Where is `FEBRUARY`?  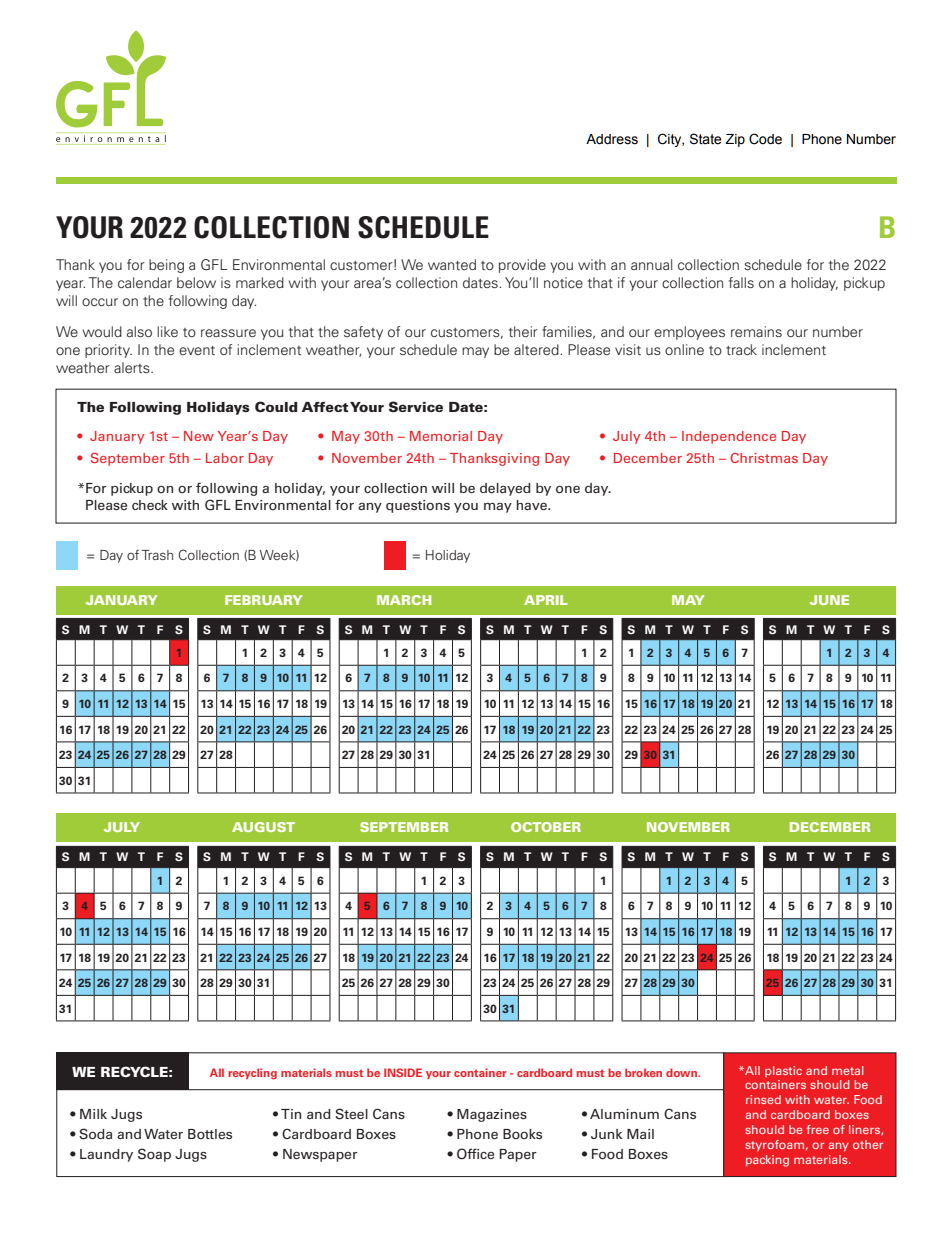 FEBRUARY is located at coordinates (264, 600).
